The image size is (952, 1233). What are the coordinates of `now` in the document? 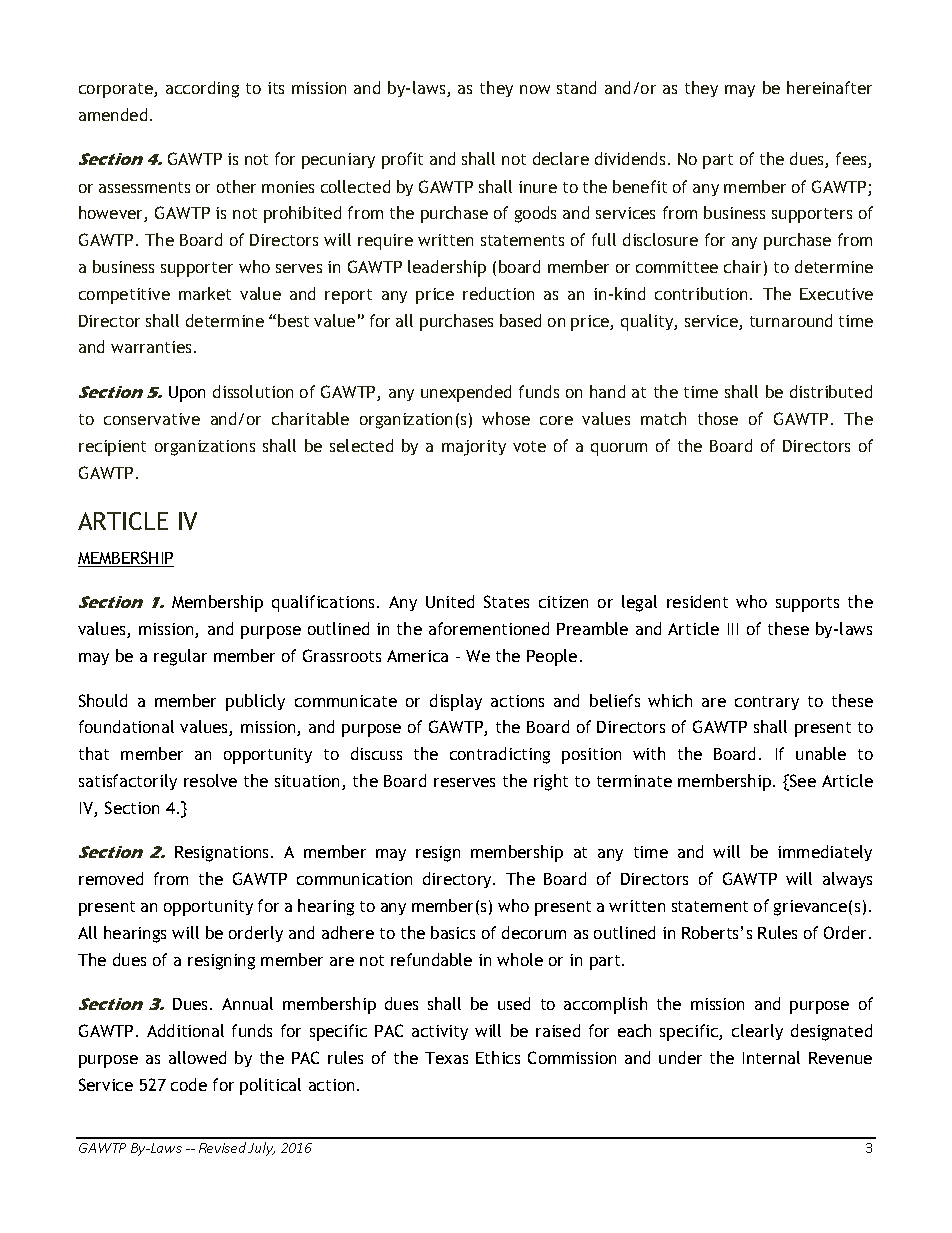 It's located at (535, 89).
